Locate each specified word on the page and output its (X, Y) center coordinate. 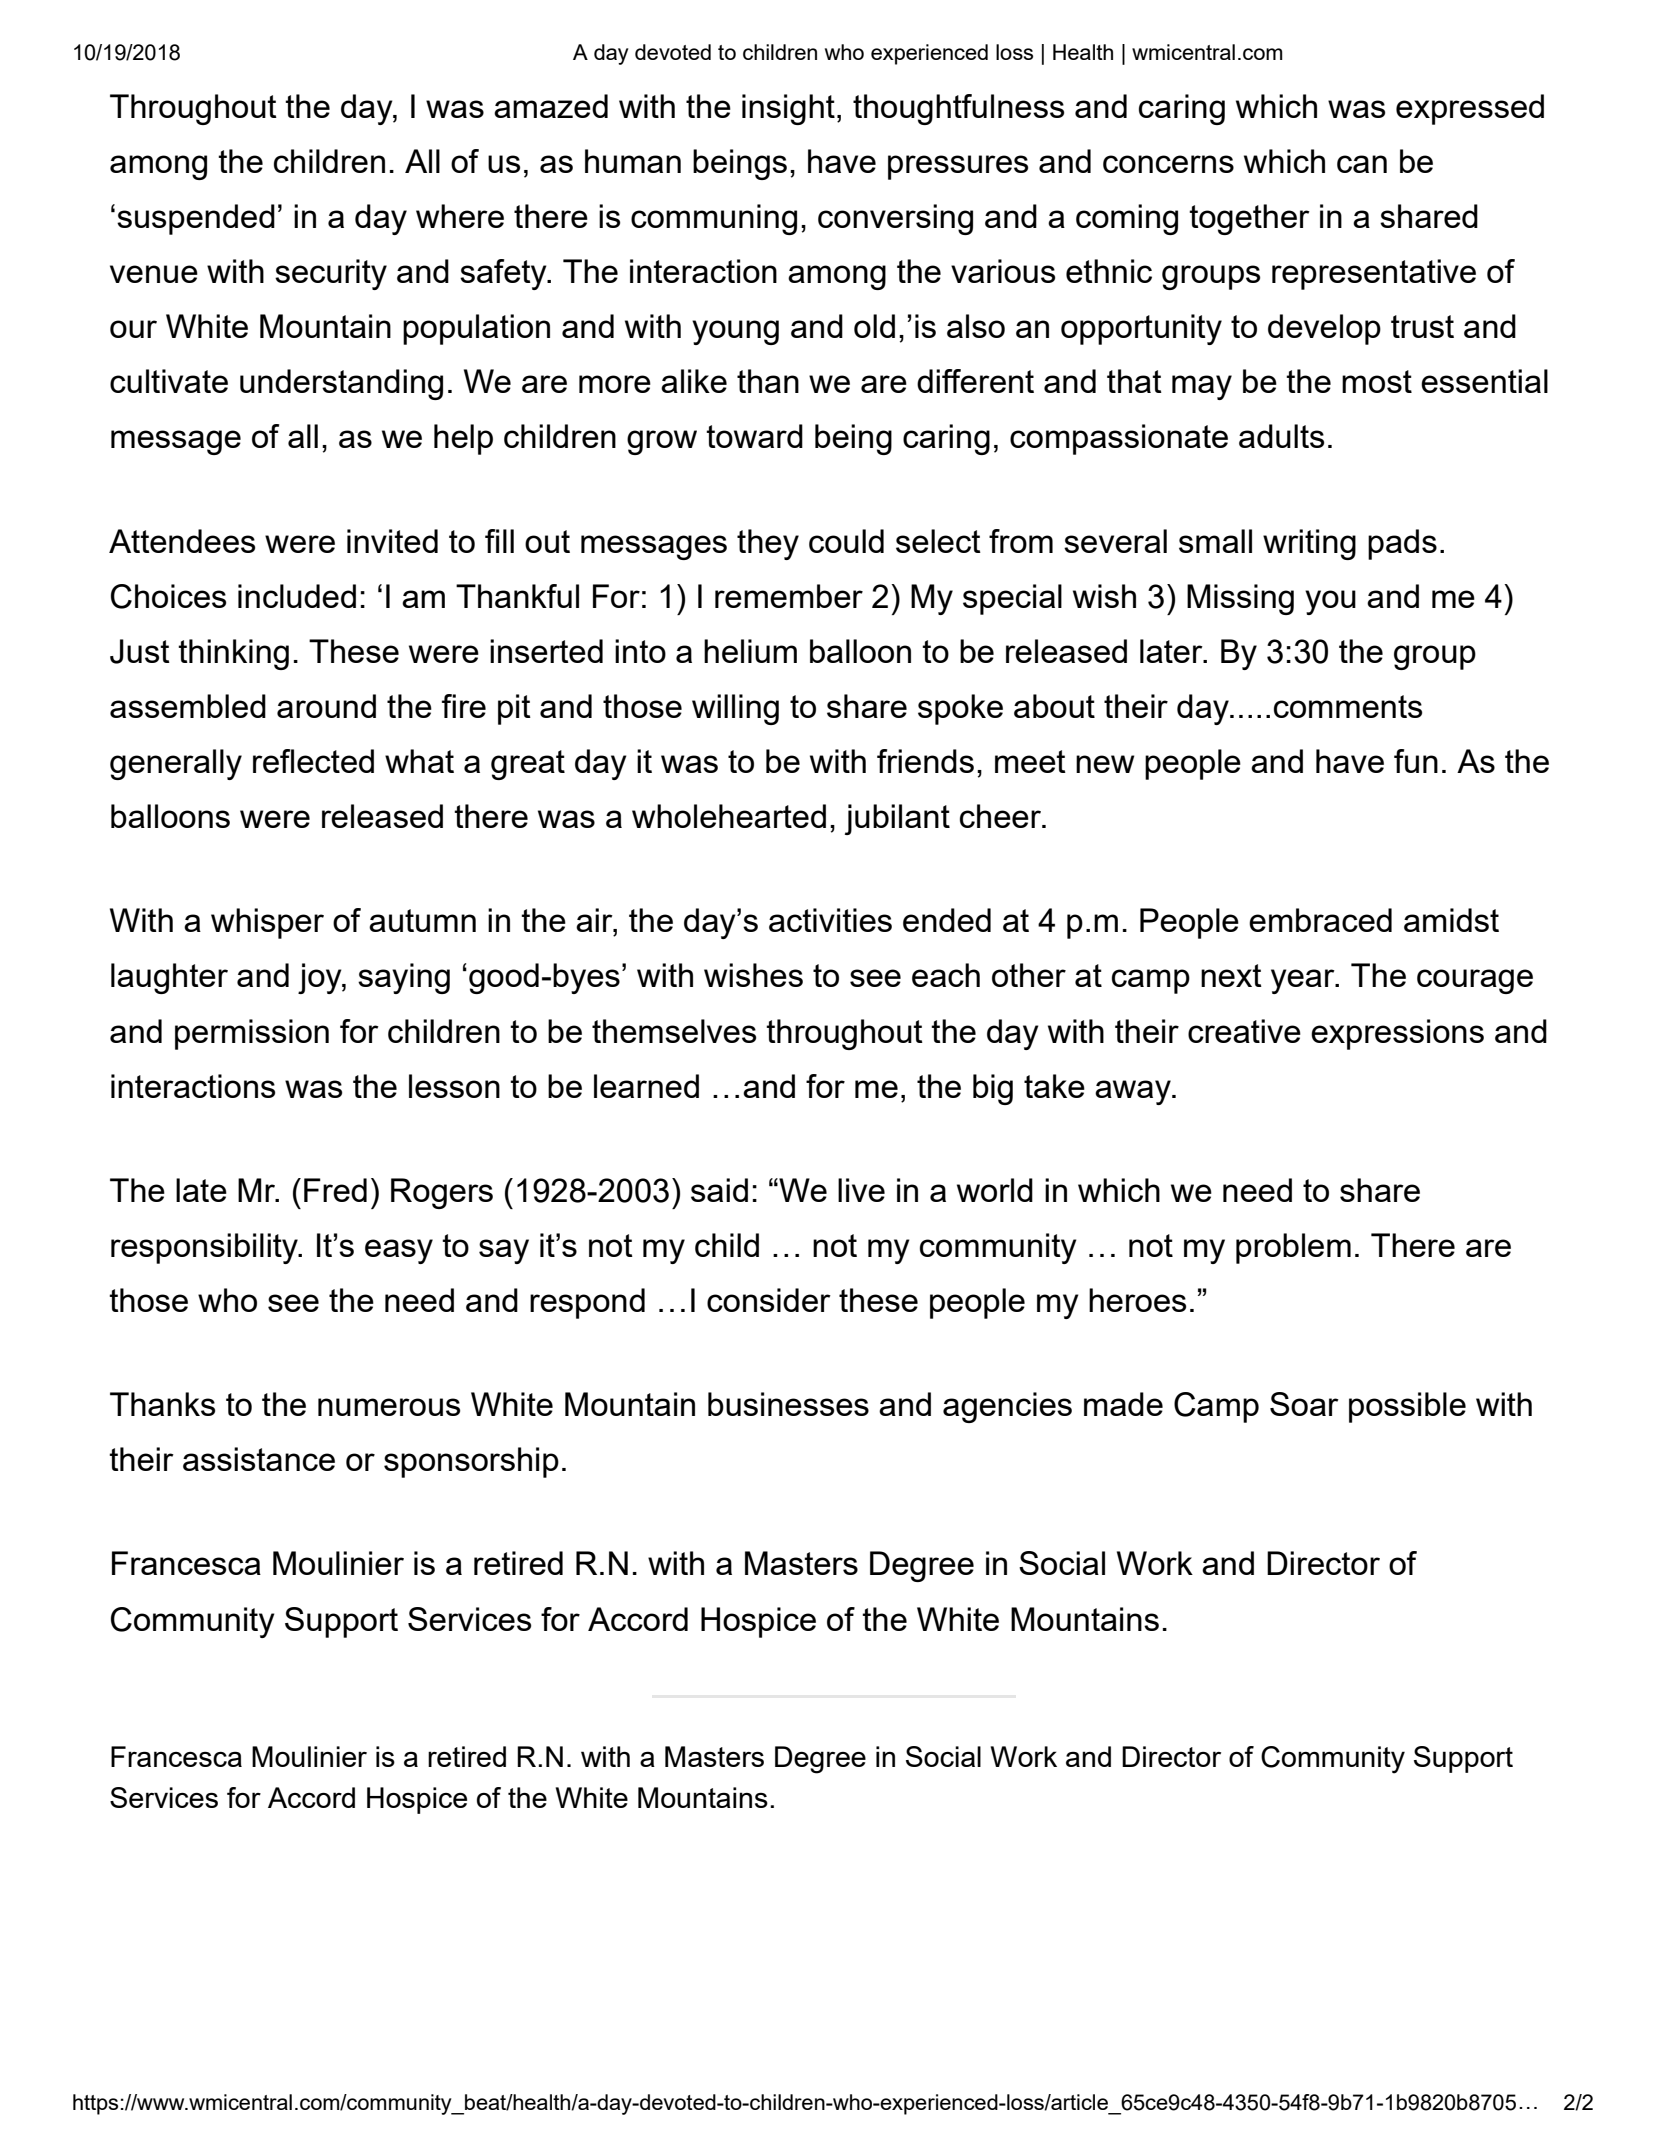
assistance (259, 1459)
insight (788, 109)
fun (1416, 761)
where (460, 216)
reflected (313, 761)
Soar (1304, 1404)
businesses (788, 1404)
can (1362, 164)
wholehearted (729, 816)
